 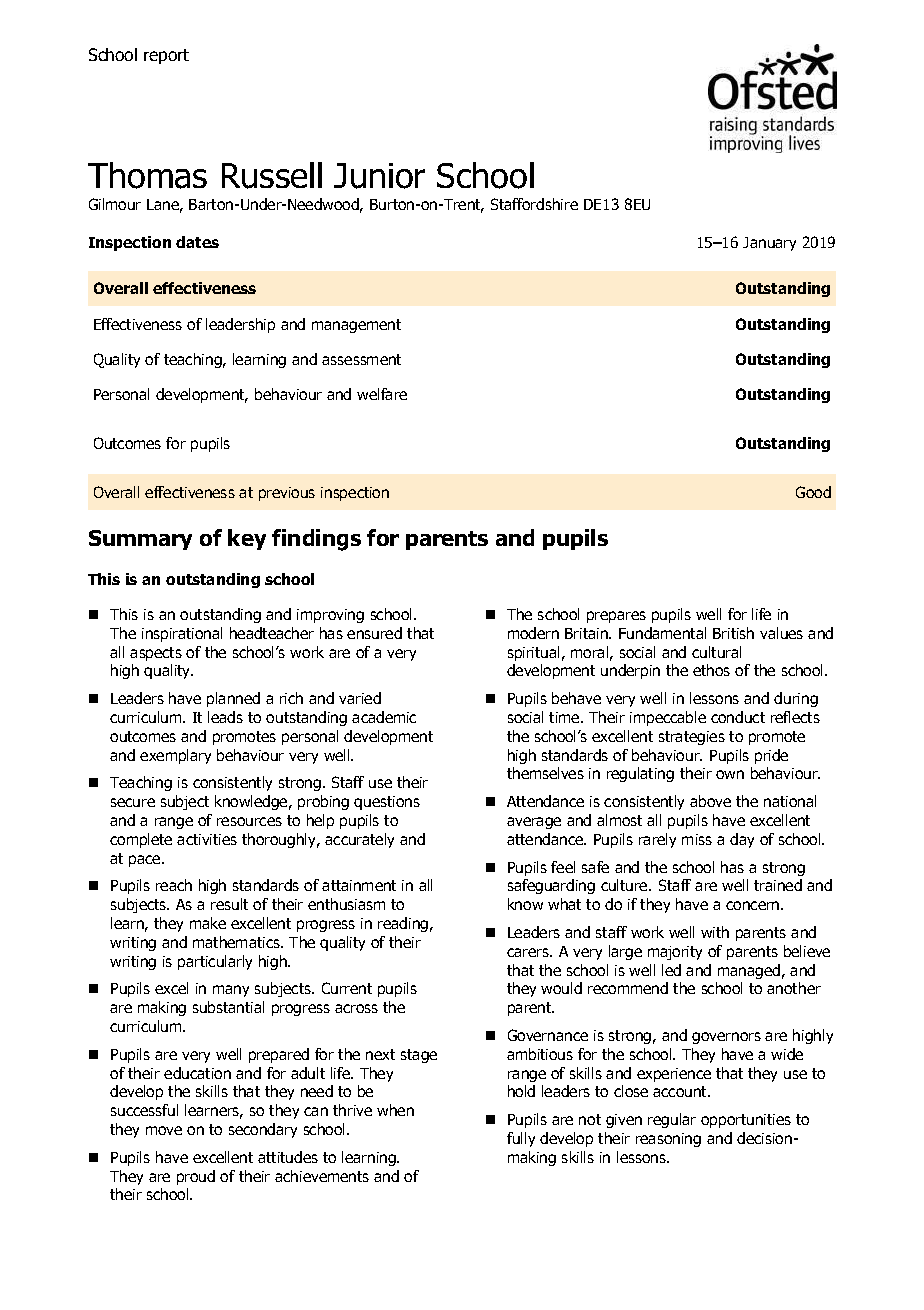 What do you see at coordinates (382, 394) in the screenshot?
I see `welfare` at bounding box center [382, 394].
